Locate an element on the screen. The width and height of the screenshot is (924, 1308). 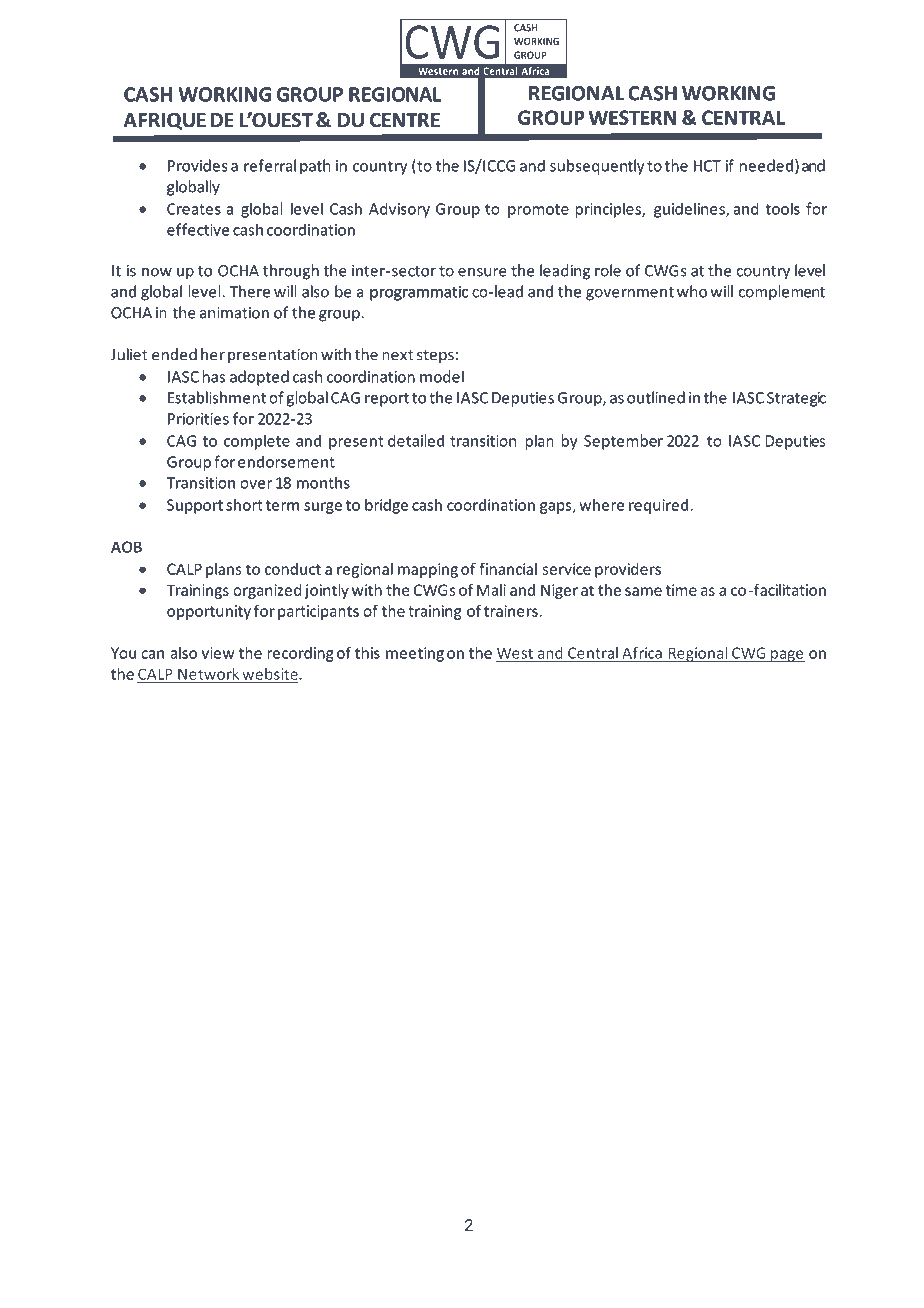
Support is located at coordinates (195, 506).
